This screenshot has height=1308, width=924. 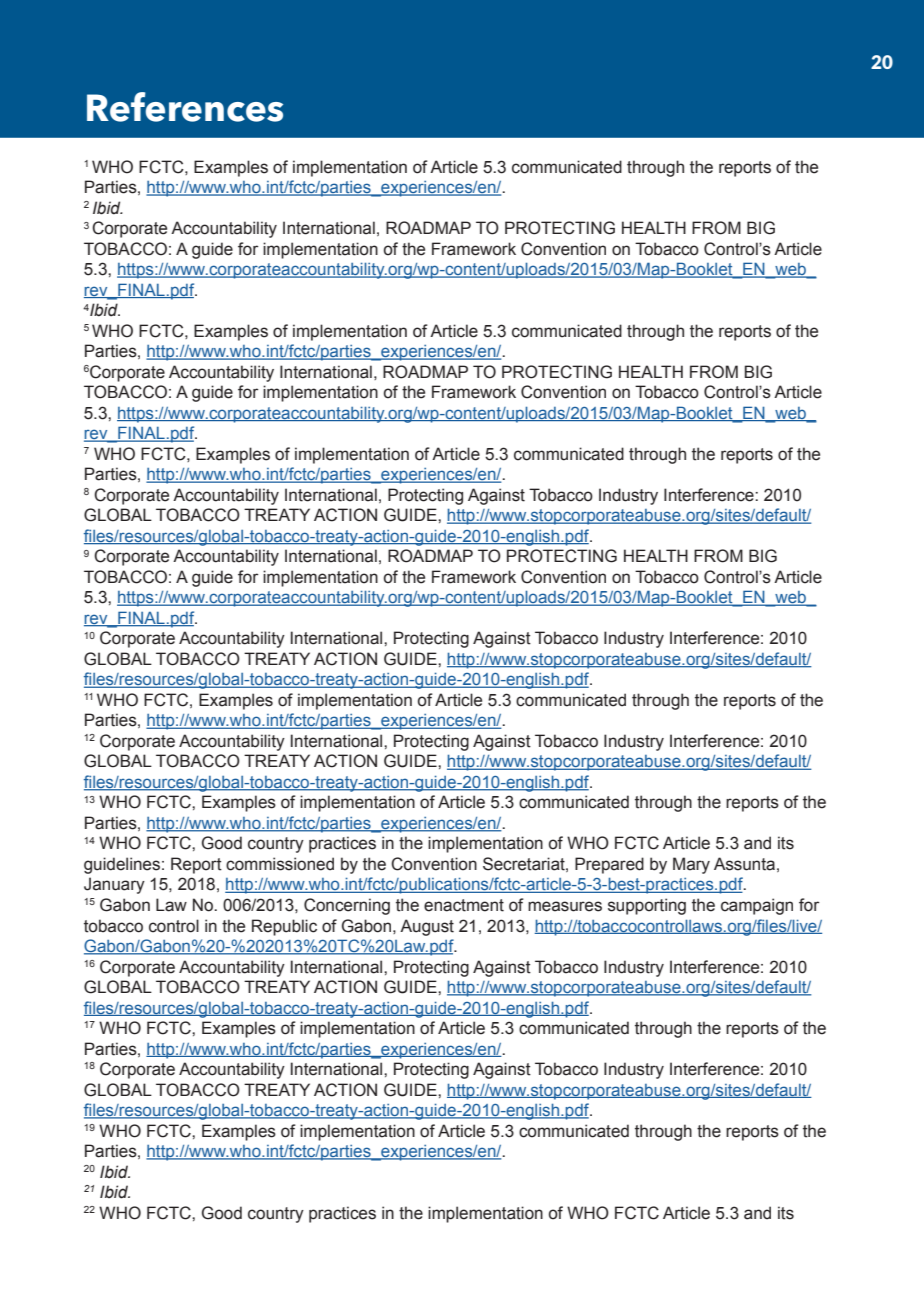 What do you see at coordinates (185, 107) in the screenshot?
I see `References` at bounding box center [185, 107].
